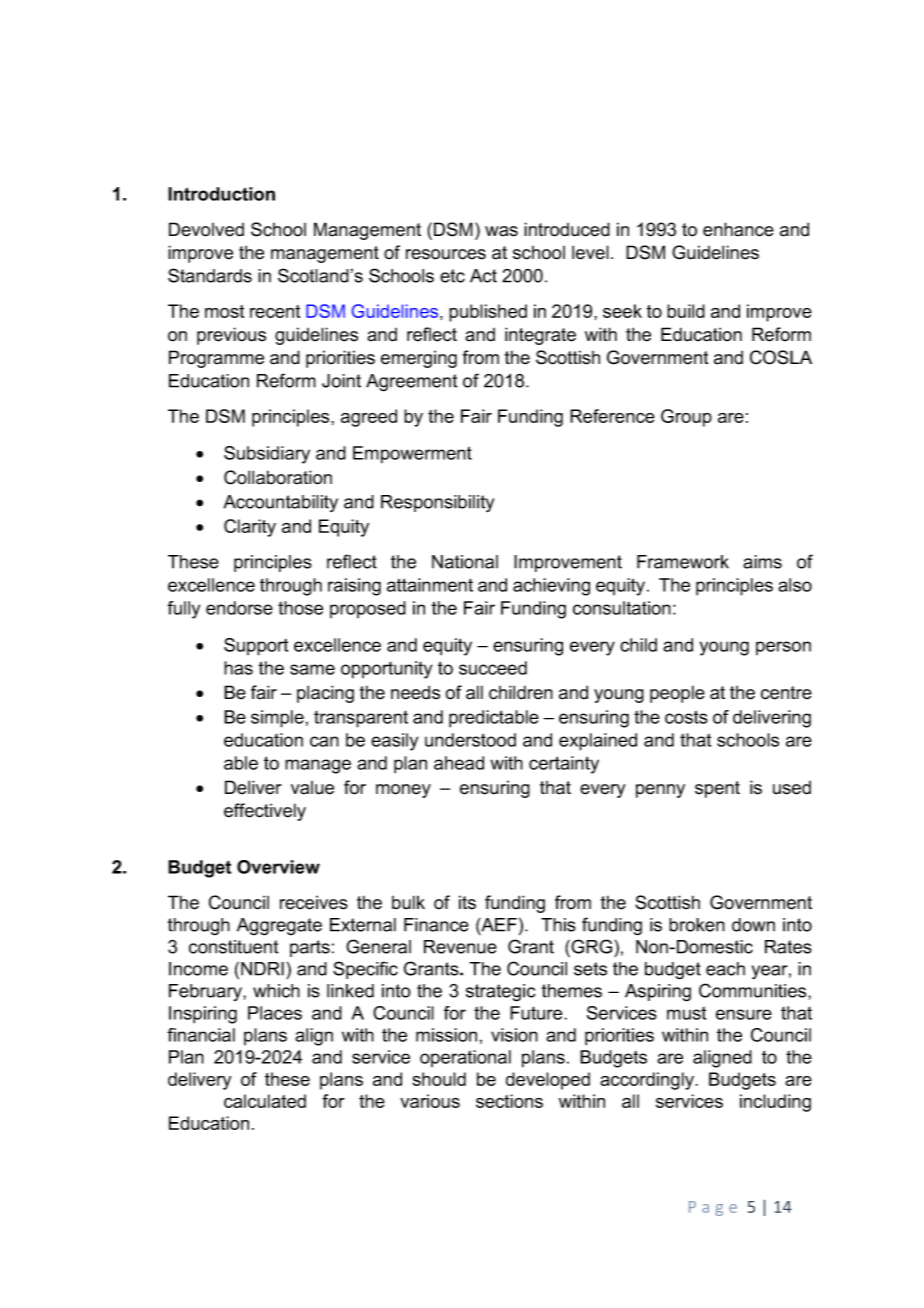 This screenshot has height=1308, width=924. Describe the element at coordinates (683, 562) in the screenshot. I see `Framework` at that location.
